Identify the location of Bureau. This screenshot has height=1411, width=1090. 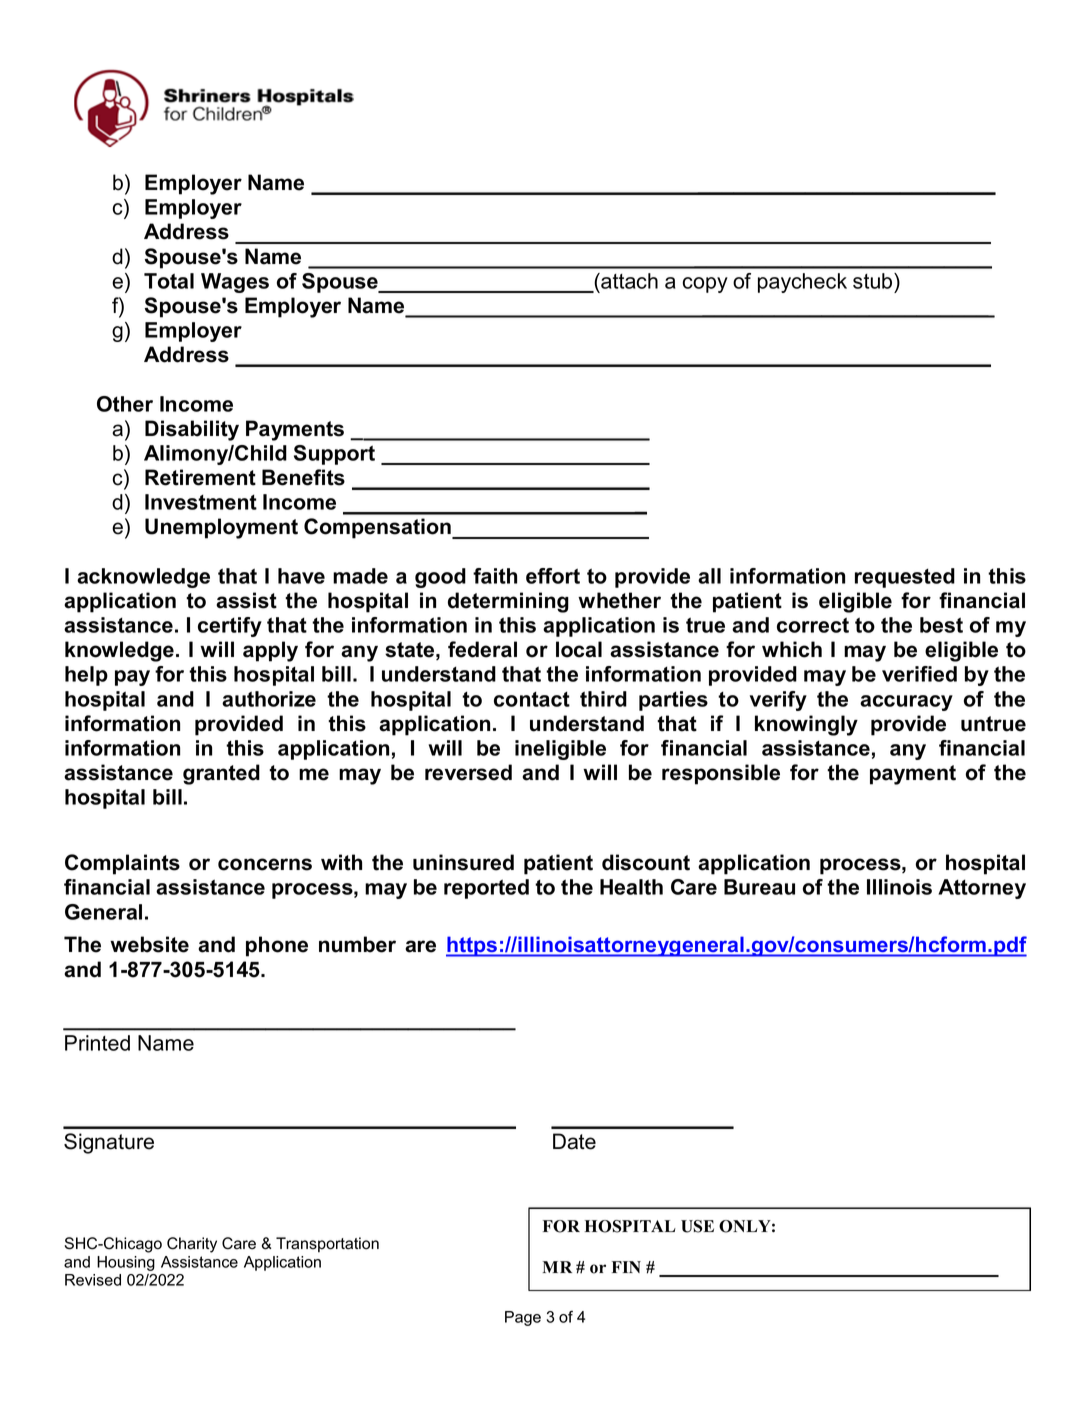
(759, 887).
